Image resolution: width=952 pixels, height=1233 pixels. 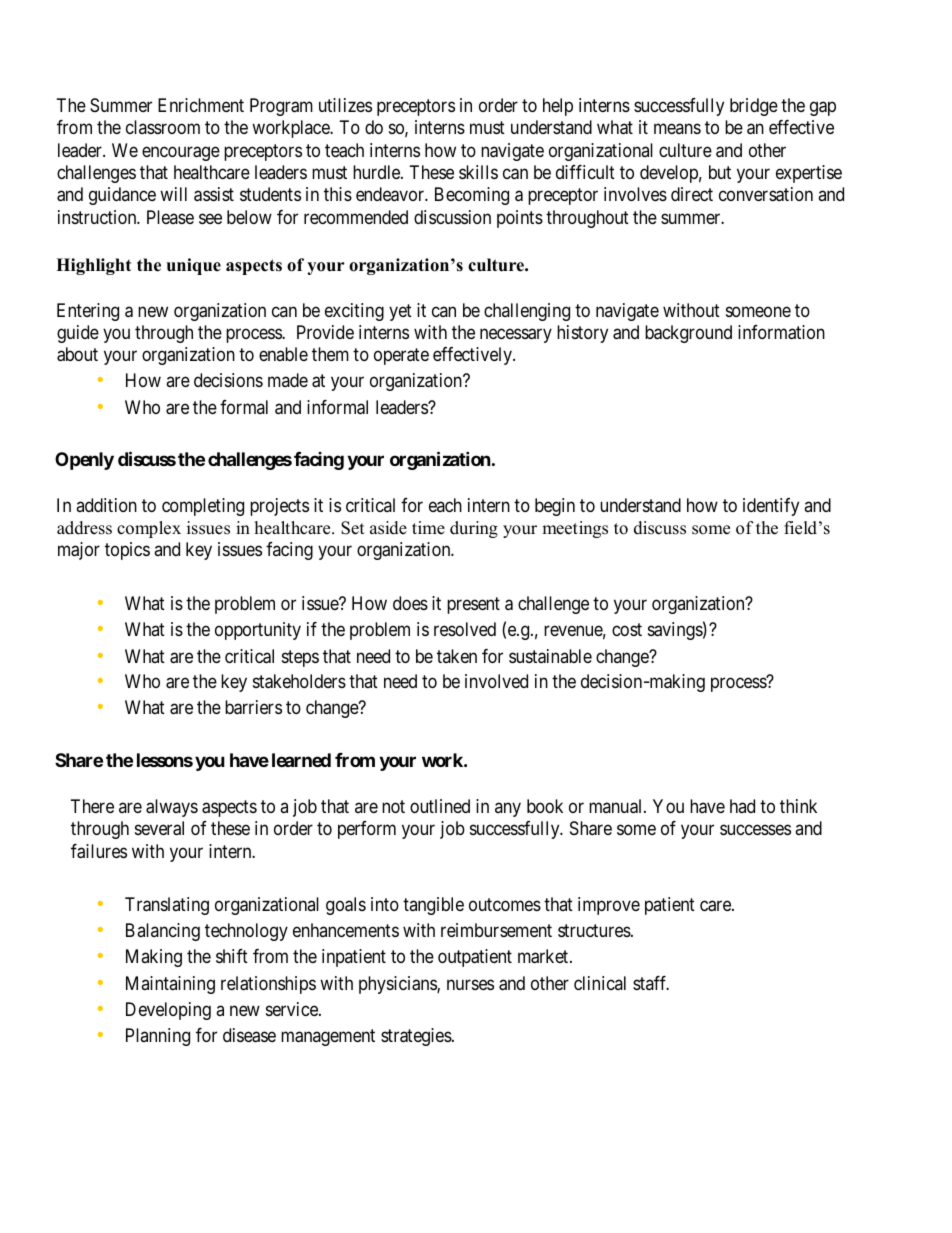 I want to click on identify, so click(x=771, y=507).
